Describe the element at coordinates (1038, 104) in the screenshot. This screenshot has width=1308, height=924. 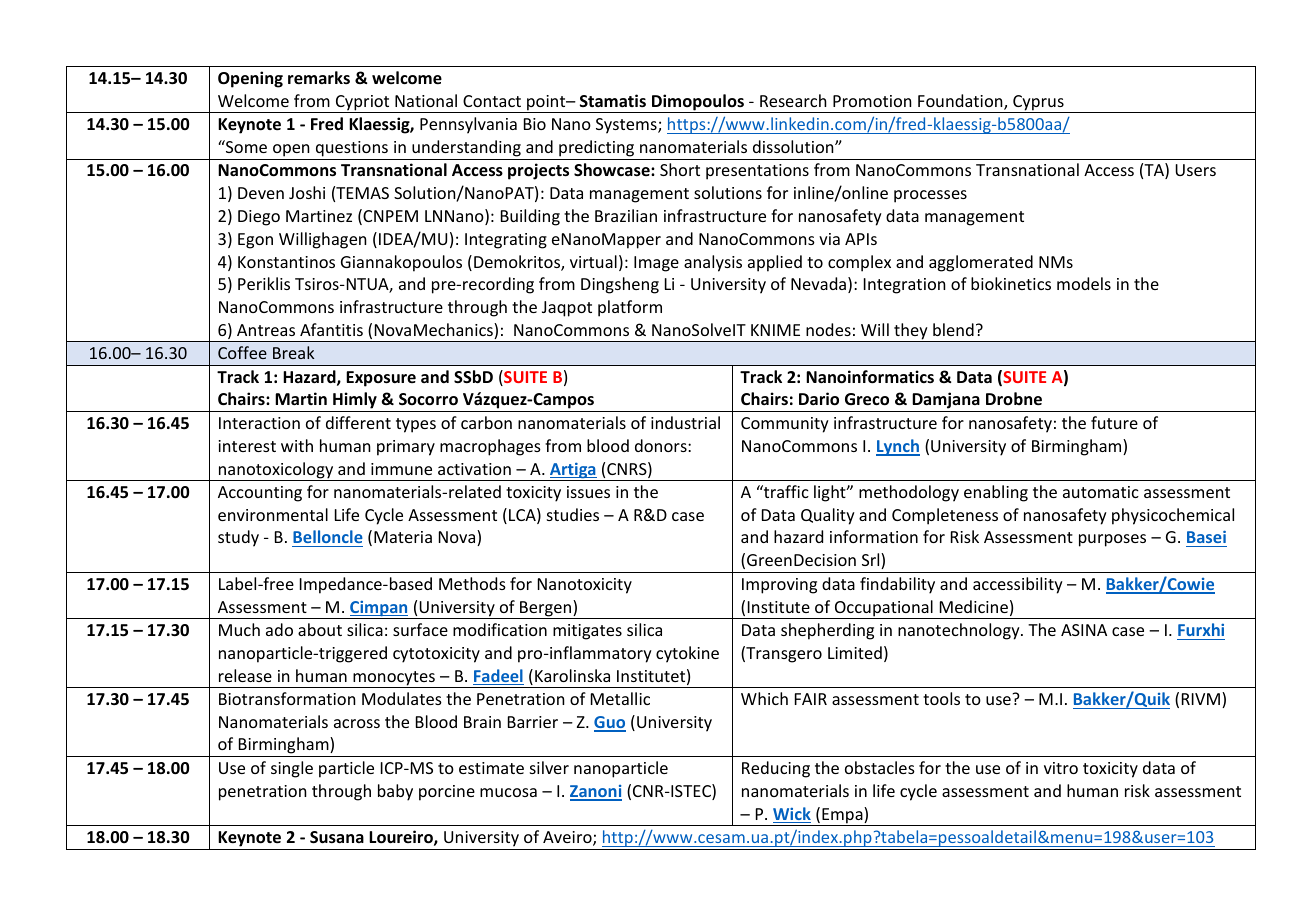
I see `Cyprus` at that location.
